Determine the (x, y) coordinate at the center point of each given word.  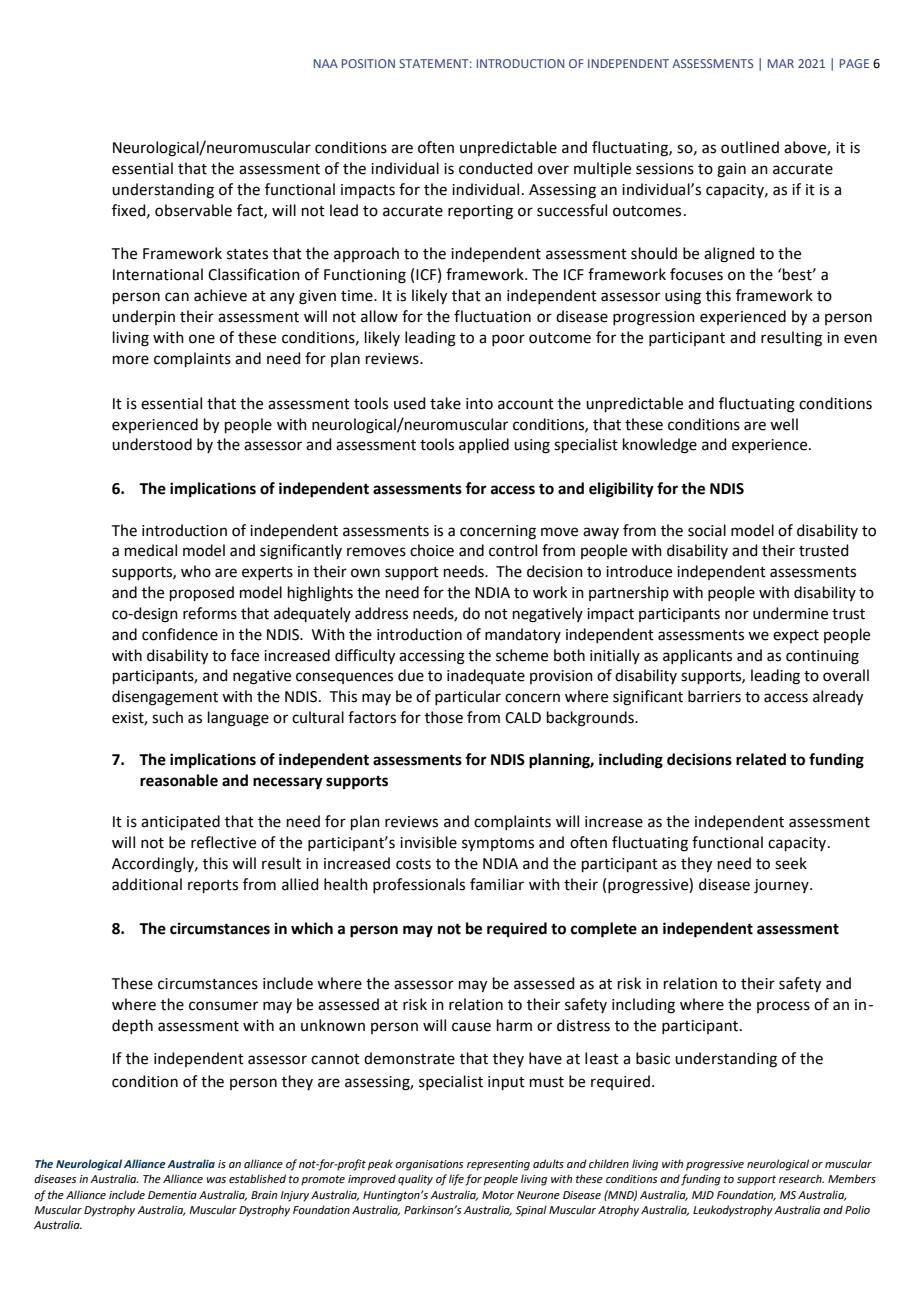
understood (152, 444)
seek (791, 863)
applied (484, 445)
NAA (326, 63)
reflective (223, 842)
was (216, 1180)
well (784, 424)
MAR (781, 63)
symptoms (498, 844)
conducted (496, 168)
